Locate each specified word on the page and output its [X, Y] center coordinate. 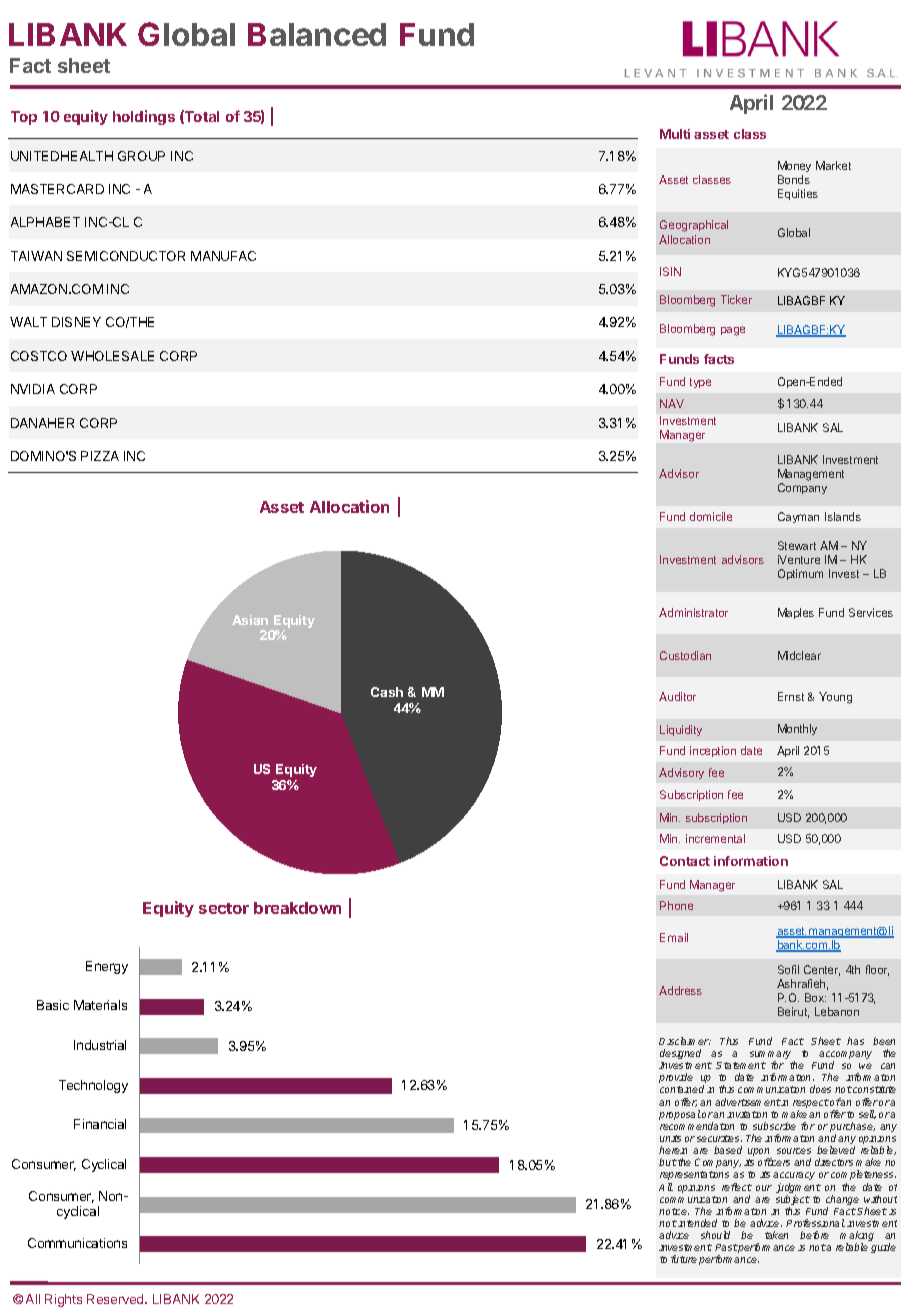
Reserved [116, 1299]
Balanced [317, 34]
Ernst [791, 696]
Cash [387, 692]
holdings [144, 117]
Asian [250, 620]
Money [794, 166]
